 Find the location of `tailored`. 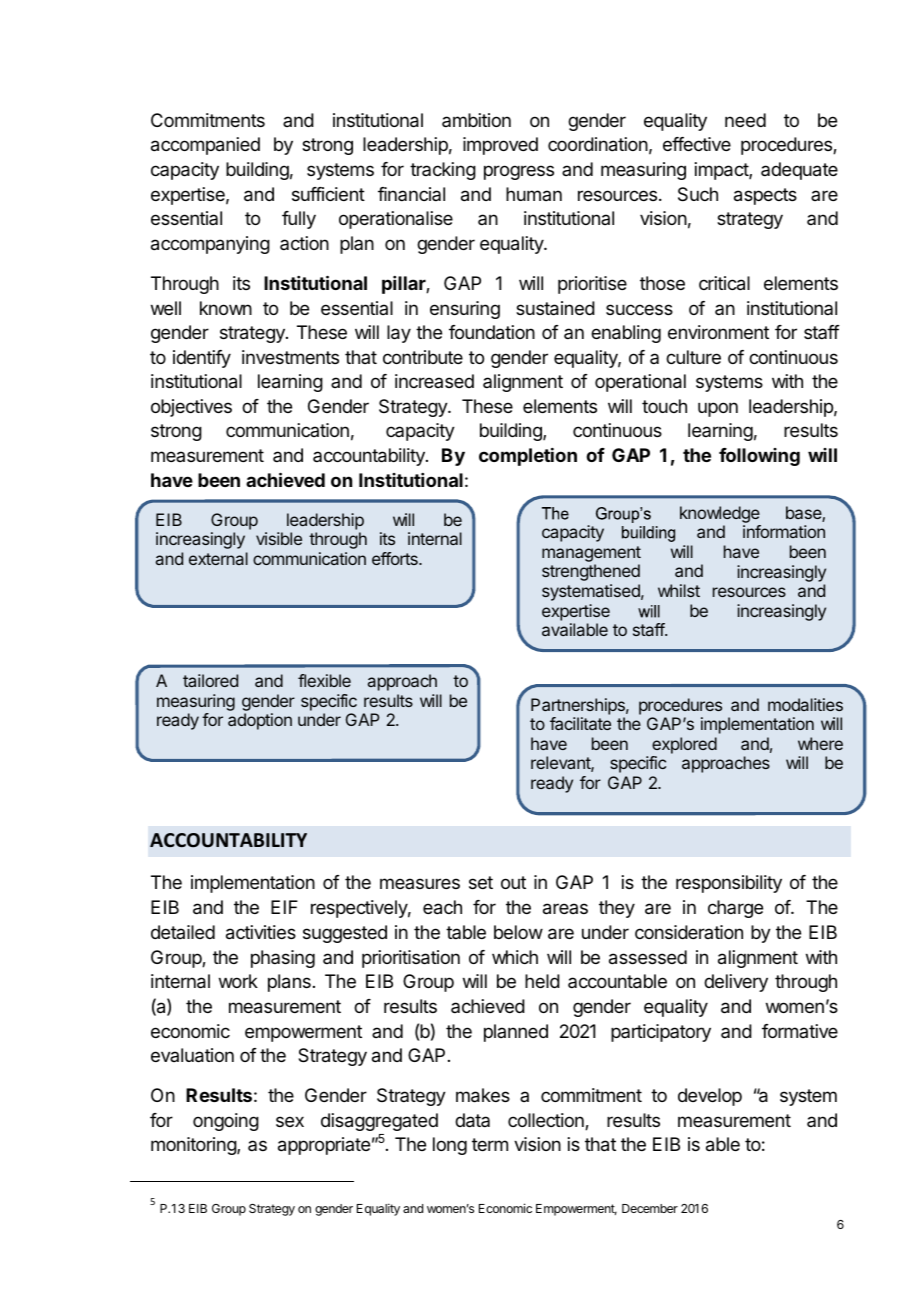

tailored is located at coordinates (210, 680).
